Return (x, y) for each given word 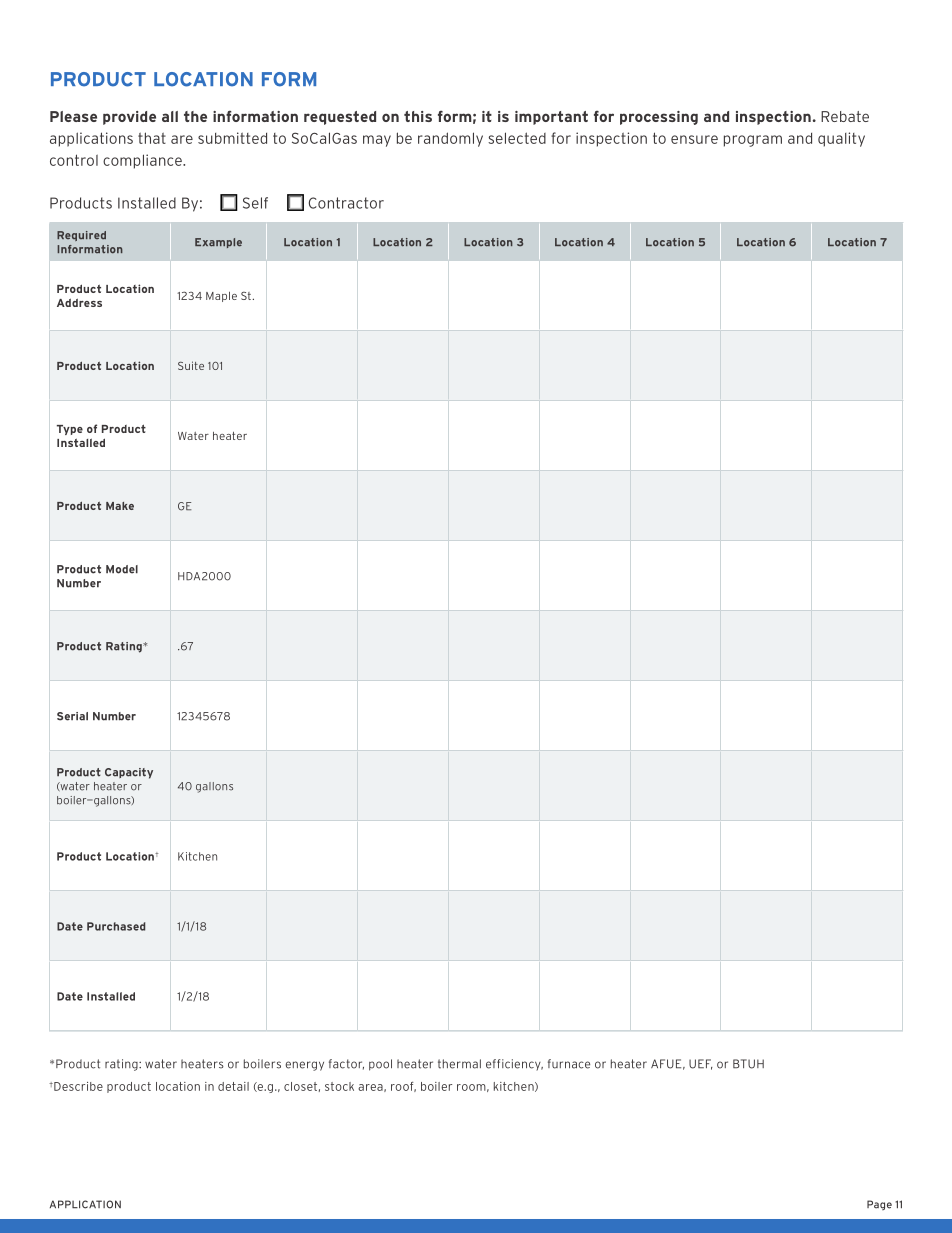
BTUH (748, 1064)
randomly (450, 139)
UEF (701, 1064)
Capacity (129, 773)
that (152, 138)
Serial (72, 716)
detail (233, 1086)
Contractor (346, 203)
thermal (459, 1064)
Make (120, 506)
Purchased (116, 926)
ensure (694, 139)
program (753, 141)
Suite (191, 365)
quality (841, 139)
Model (122, 569)
